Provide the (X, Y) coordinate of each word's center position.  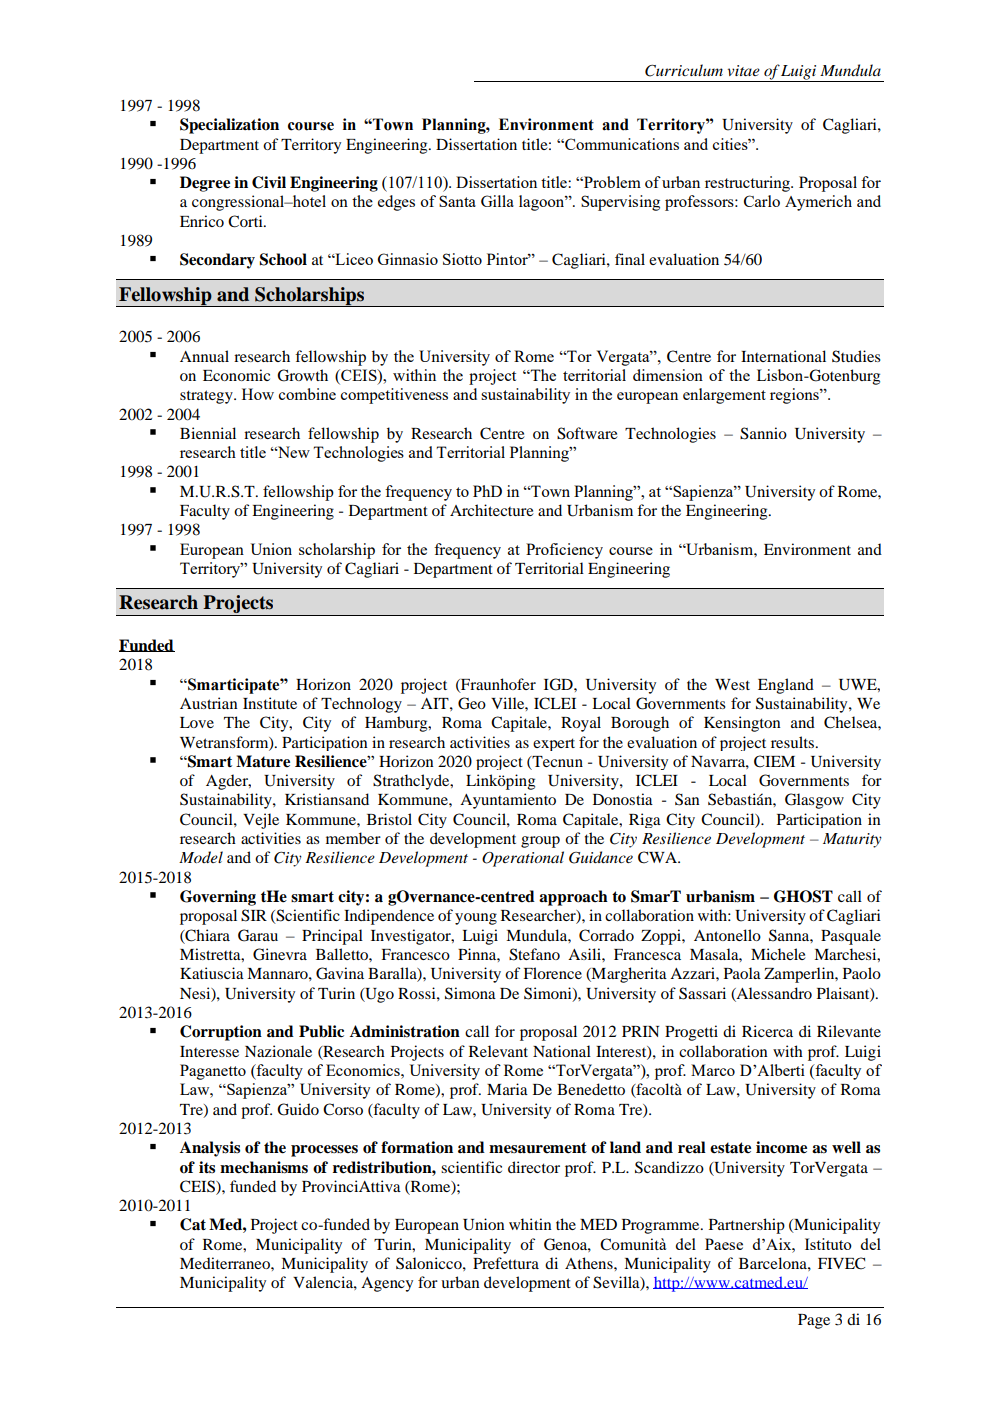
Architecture (492, 510)
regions (795, 396)
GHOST (803, 896)
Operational (523, 859)
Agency (387, 1284)
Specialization (229, 126)
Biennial (208, 433)
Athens (590, 1263)
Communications (621, 144)
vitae (744, 70)
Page (814, 1321)
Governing (218, 898)
